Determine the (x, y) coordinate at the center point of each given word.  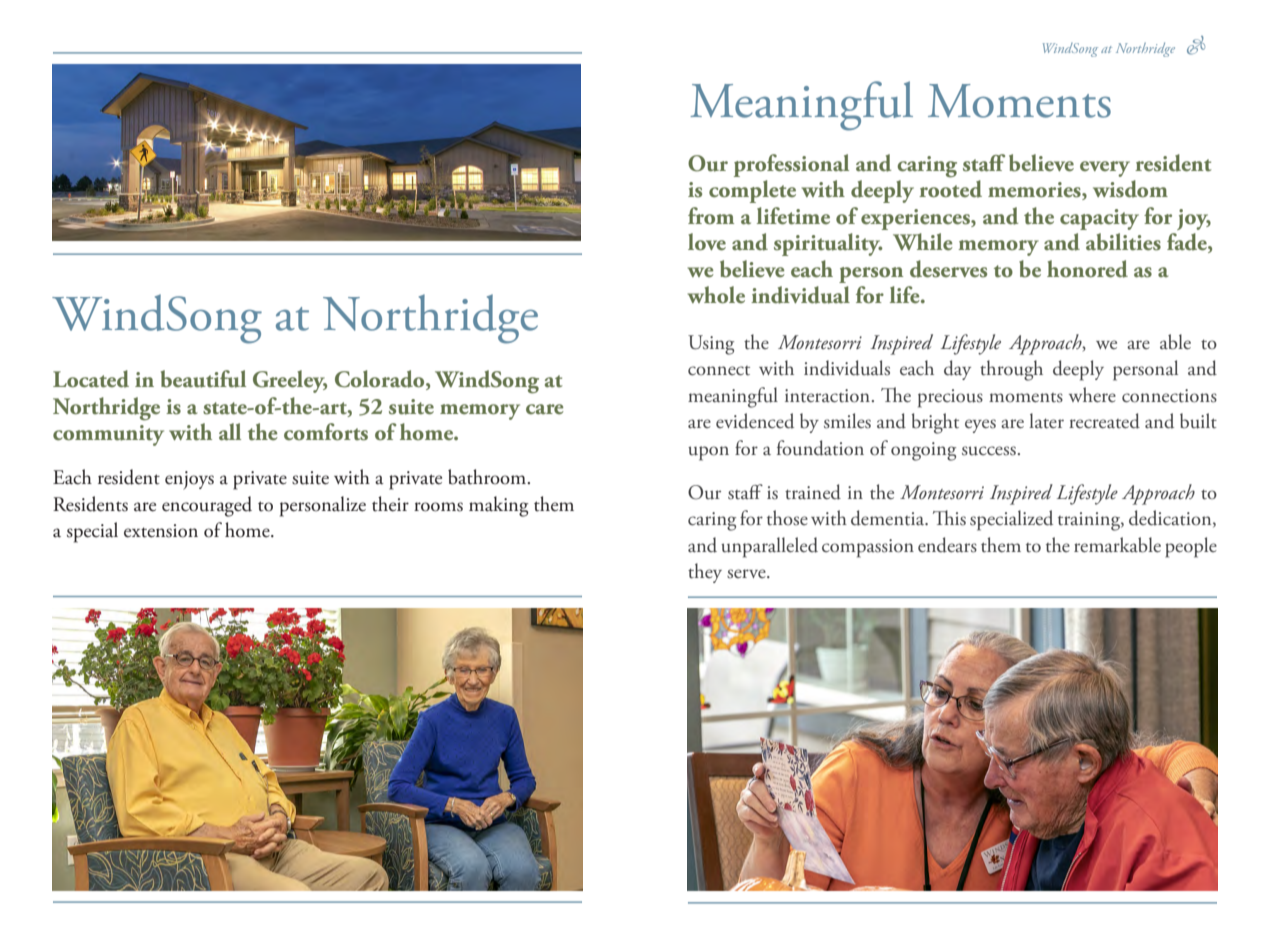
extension (161, 531)
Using (711, 345)
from (711, 216)
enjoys (189, 480)
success (989, 451)
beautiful (203, 379)
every (1105, 169)
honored (1087, 269)
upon (708, 453)
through (1011, 370)
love (707, 242)
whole (716, 295)
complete (752, 191)
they (705, 573)
